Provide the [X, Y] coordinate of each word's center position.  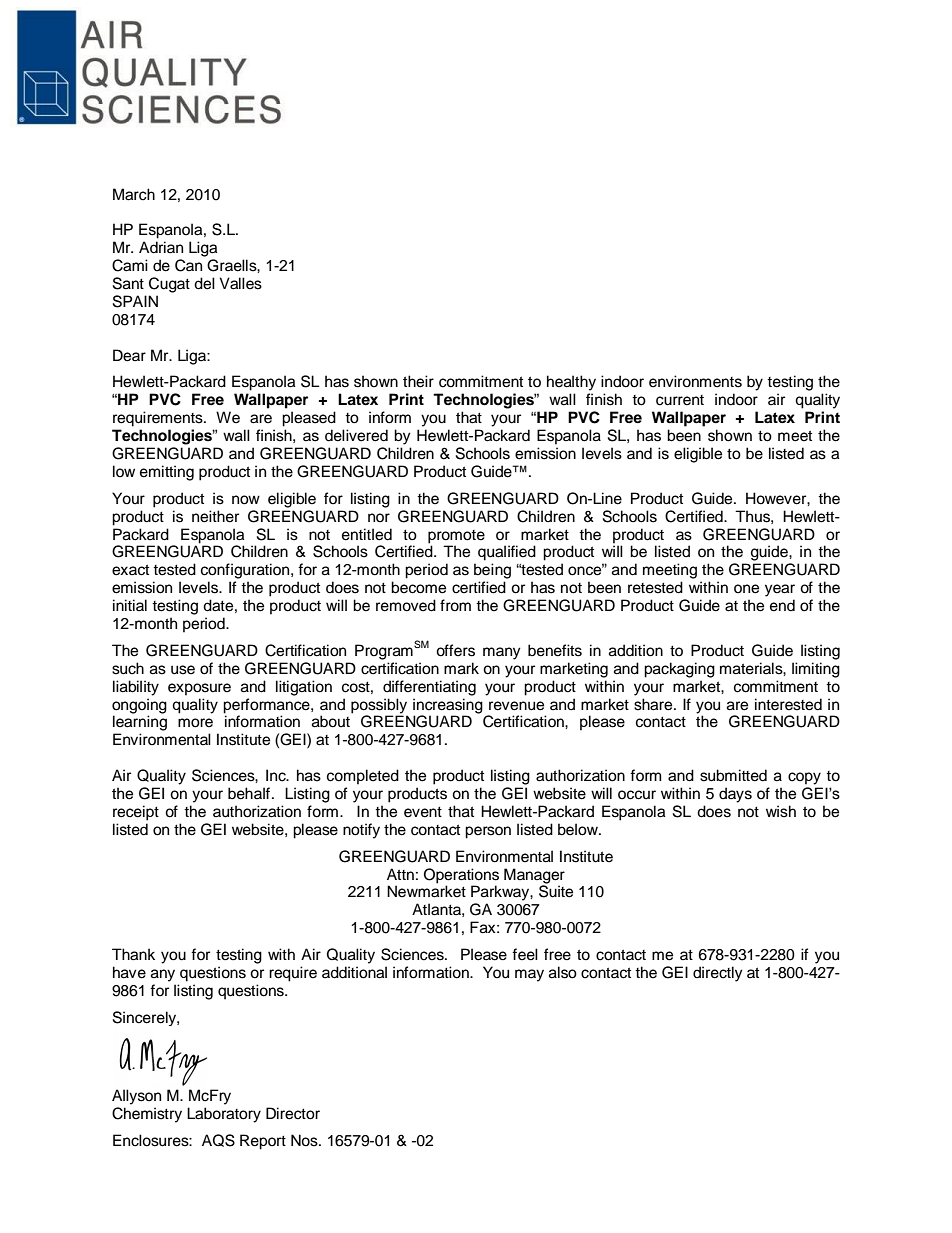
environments [695, 381]
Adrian [161, 247]
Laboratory [224, 1115]
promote [456, 537]
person [488, 832]
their [418, 381]
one [746, 589]
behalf [249, 793]
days [735, 795]
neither [215, 516]
